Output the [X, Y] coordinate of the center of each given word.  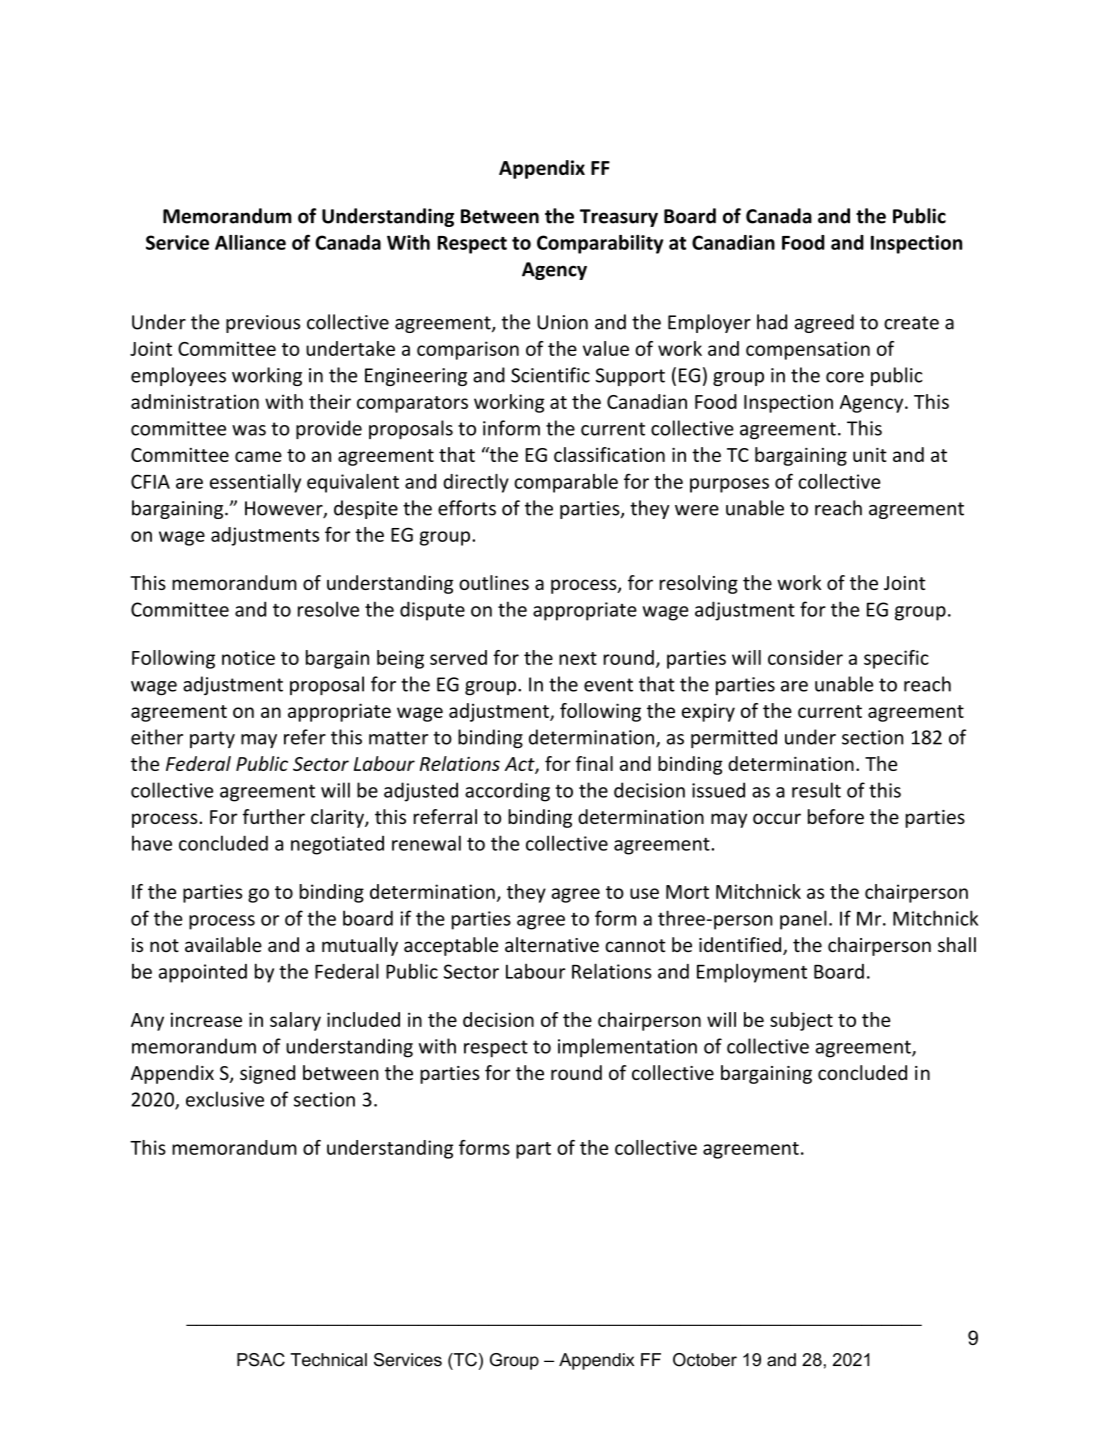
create [911, 323]
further [274, 816]
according [507, 792]
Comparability [600, 244]
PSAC [261, 1360]
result [816, 790]
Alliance [250, 242]
